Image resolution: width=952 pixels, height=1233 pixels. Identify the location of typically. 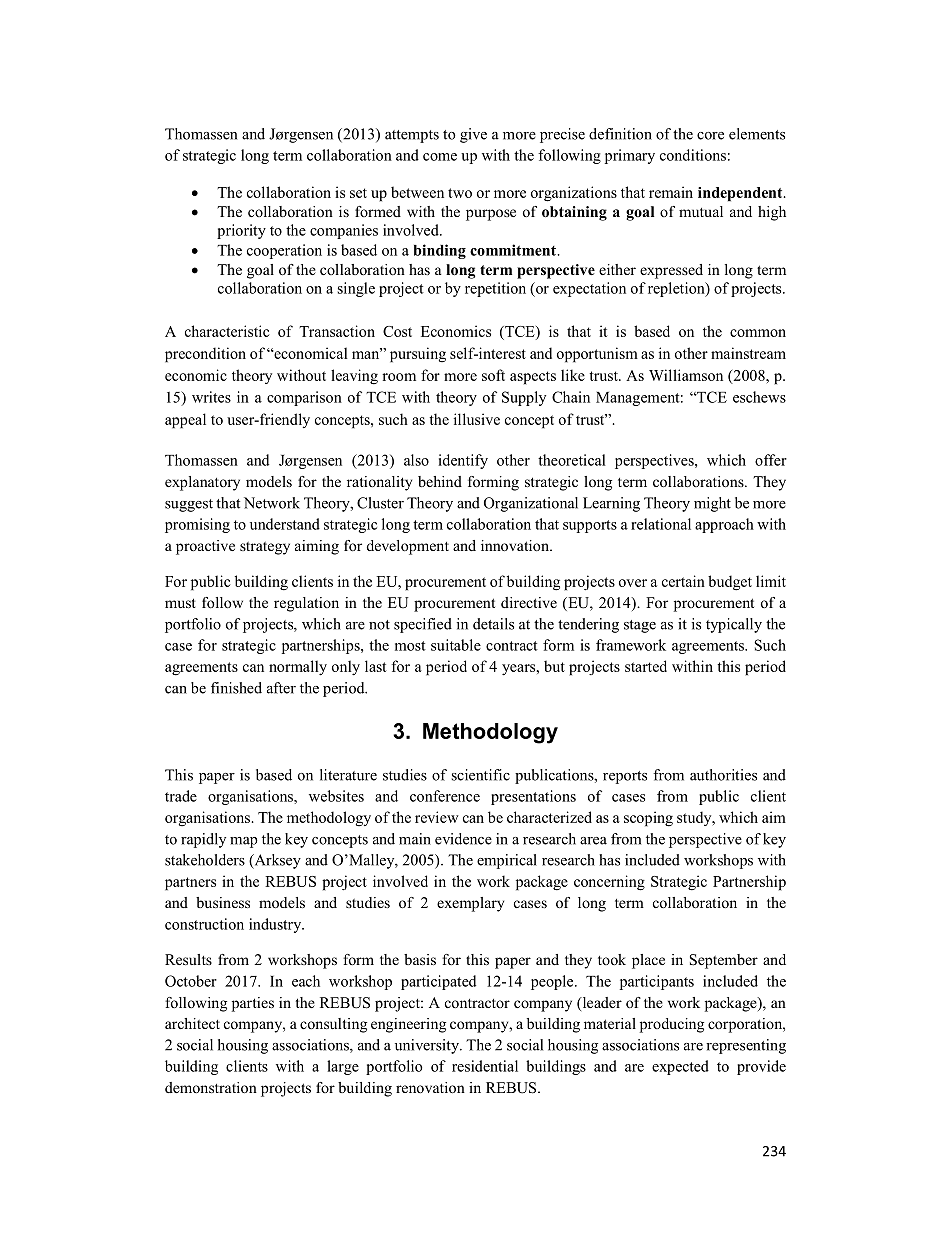
(734, 625).
